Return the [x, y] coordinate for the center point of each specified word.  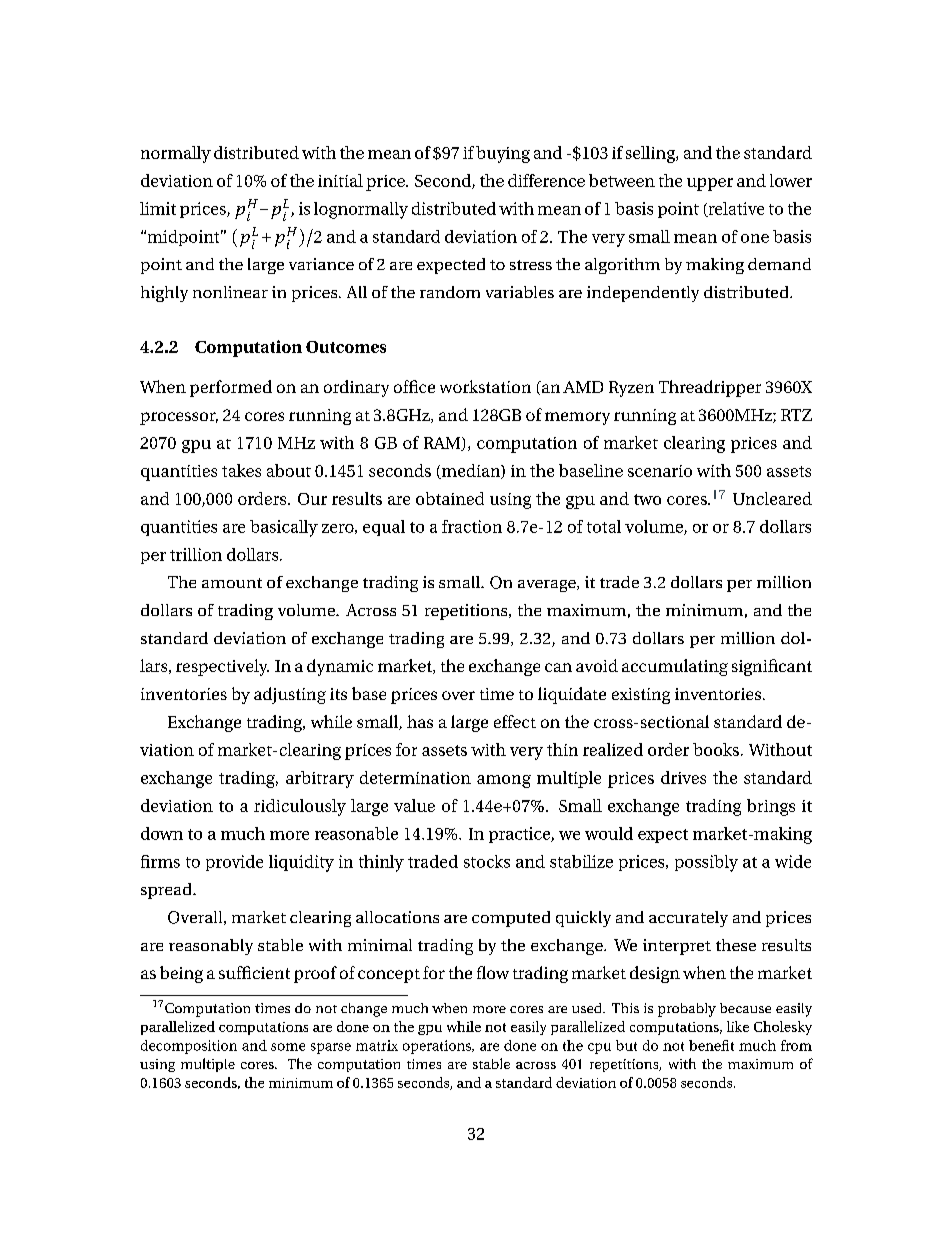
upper [710, 184]
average [548, 586]
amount [232, 583]
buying [503, 154]
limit [158, 208]
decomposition [189, 1047]
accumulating [675, 667]
